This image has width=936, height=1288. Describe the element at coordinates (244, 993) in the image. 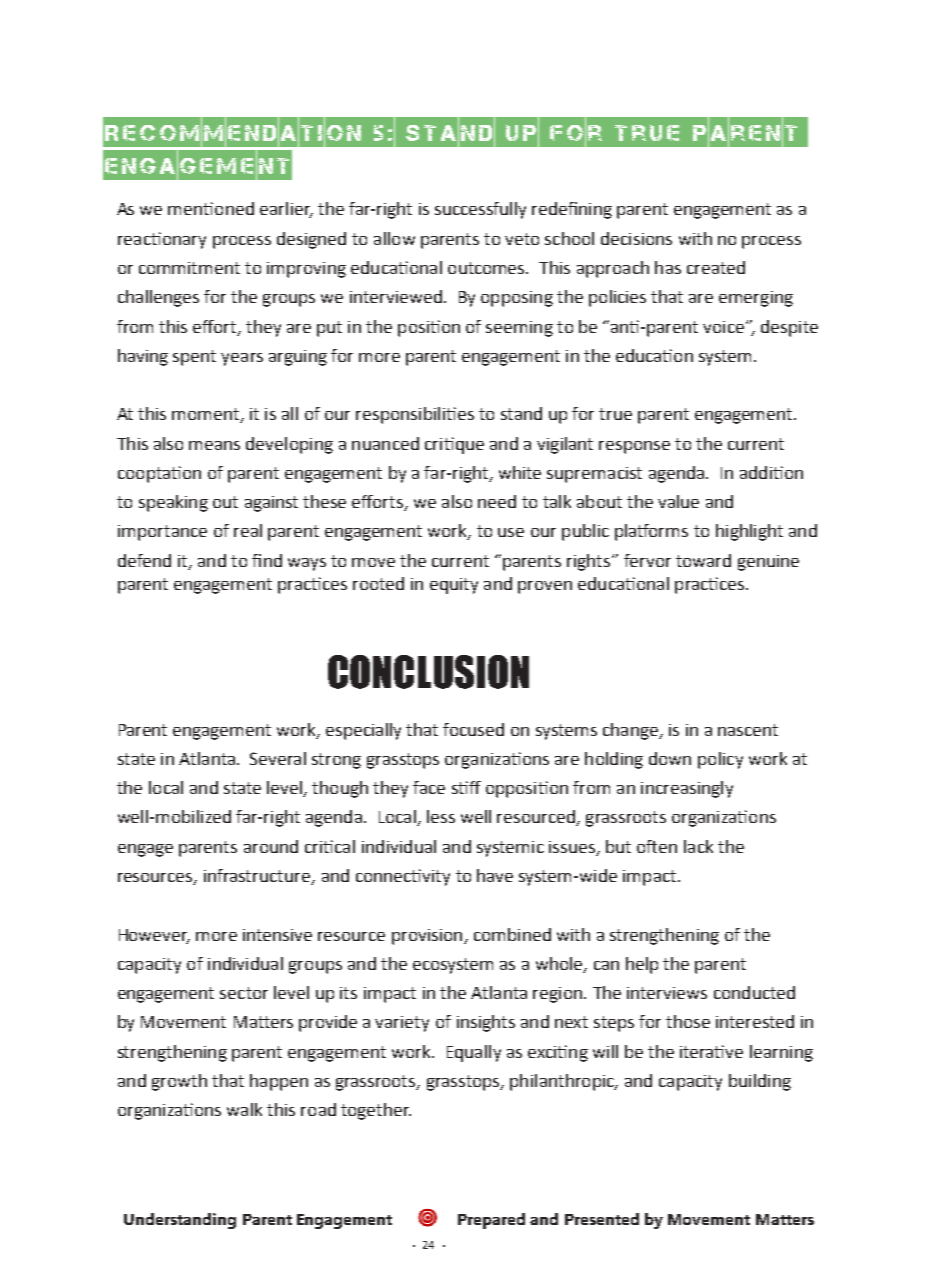

I see `sector` at that location.
